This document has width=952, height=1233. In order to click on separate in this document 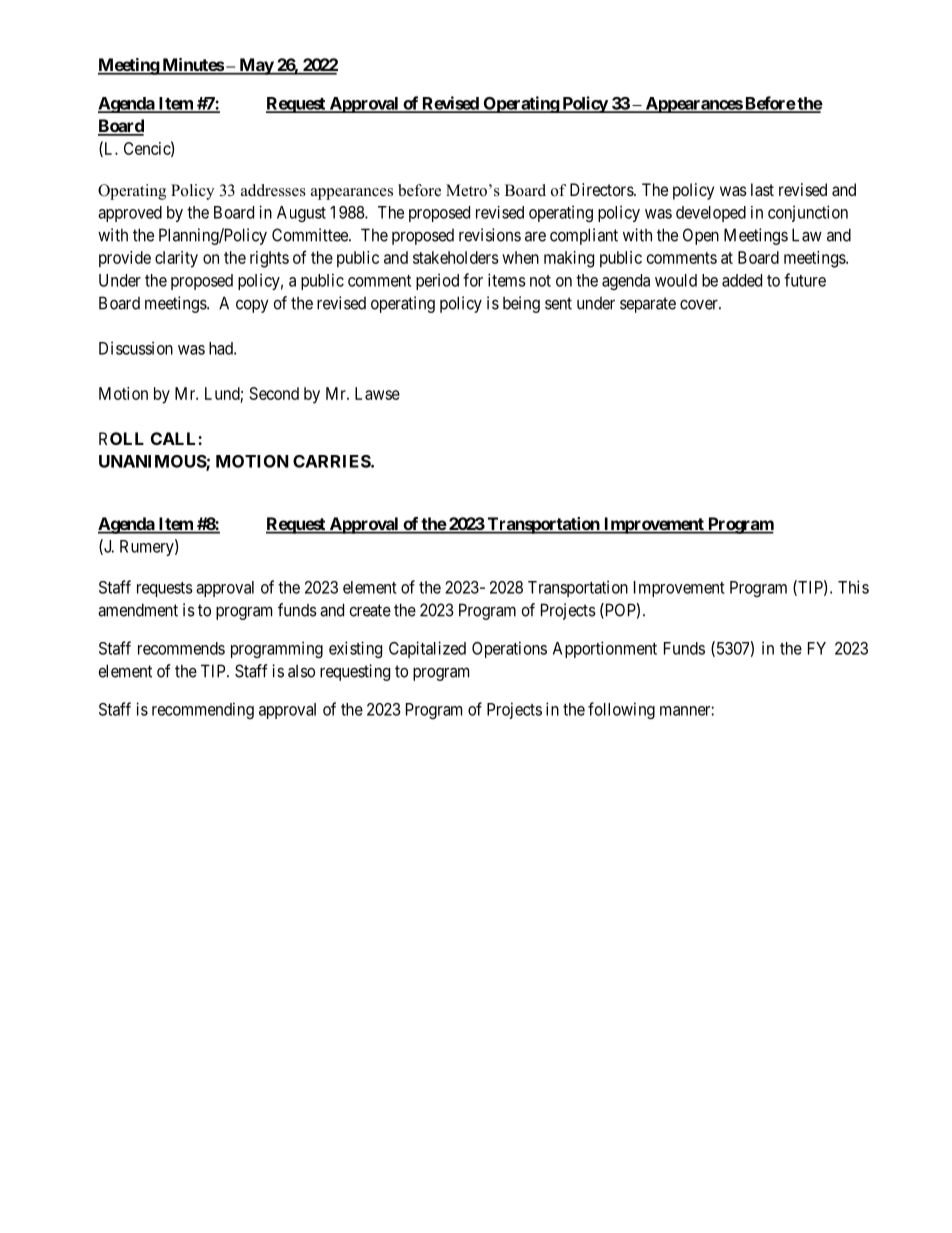, I will do `click(648, 305)`.
